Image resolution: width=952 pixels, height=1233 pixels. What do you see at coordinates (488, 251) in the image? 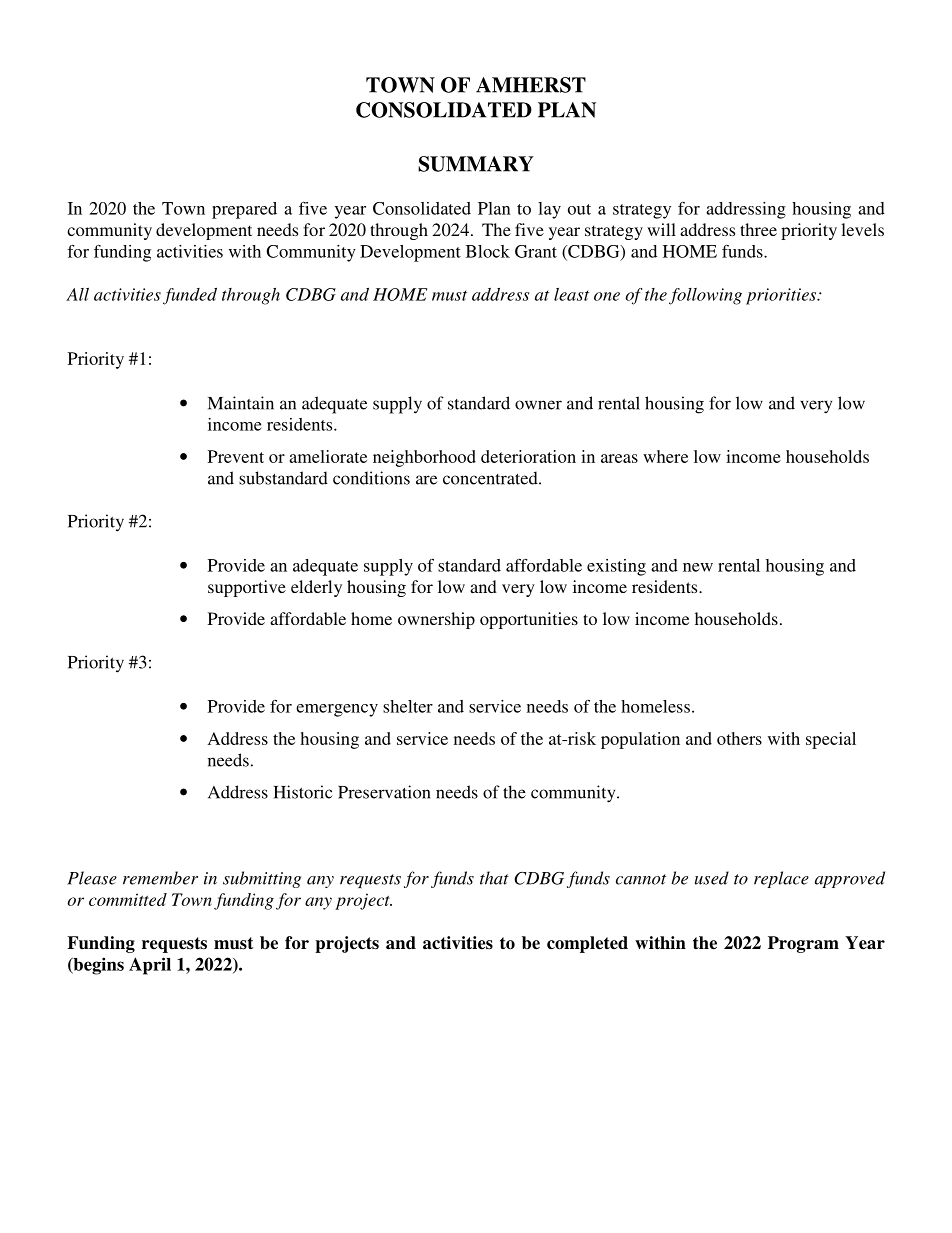
I see `Block` at bounding box center [488, 251].
